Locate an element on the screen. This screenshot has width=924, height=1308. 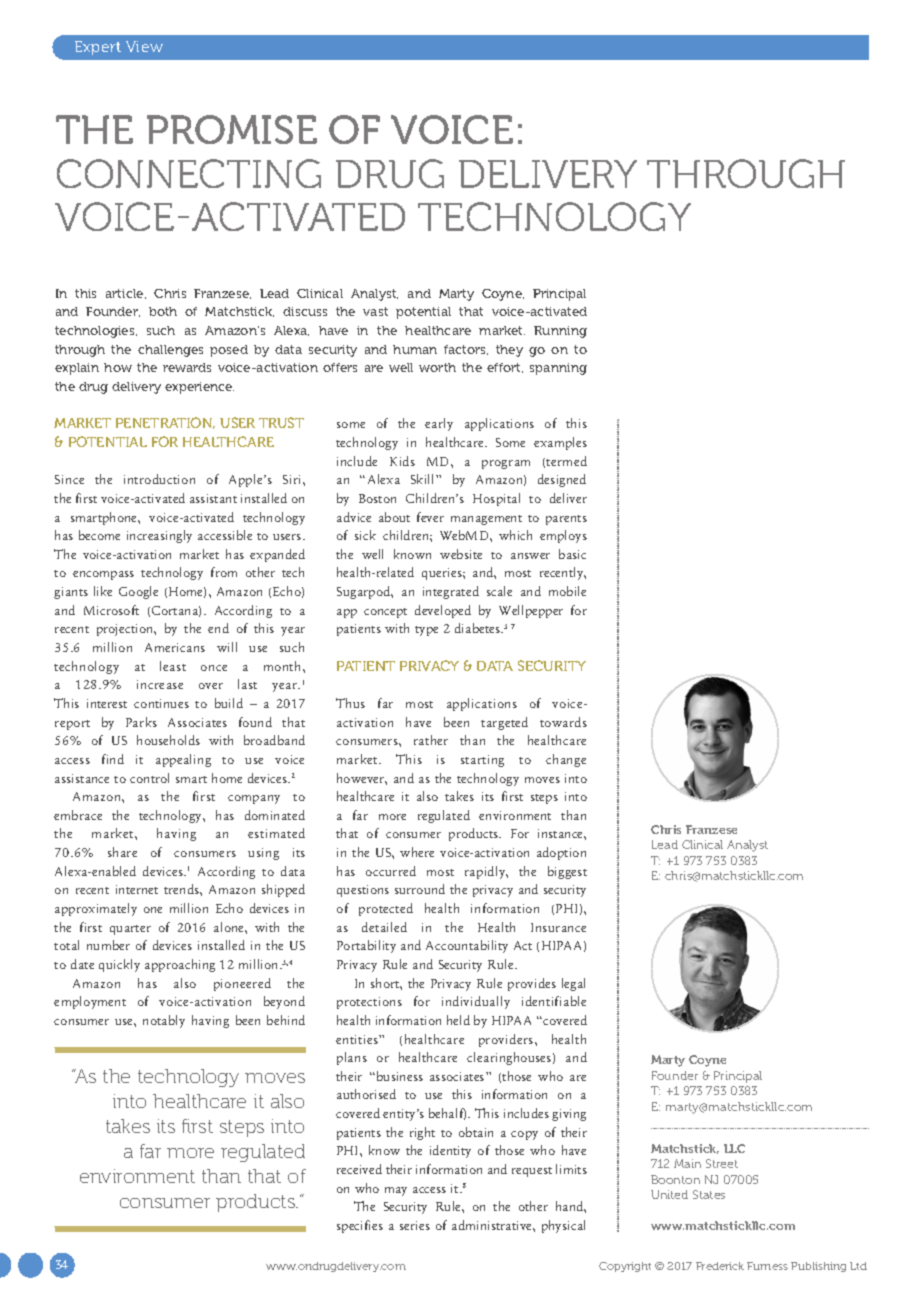
type is located at coordinates (426, 631).
